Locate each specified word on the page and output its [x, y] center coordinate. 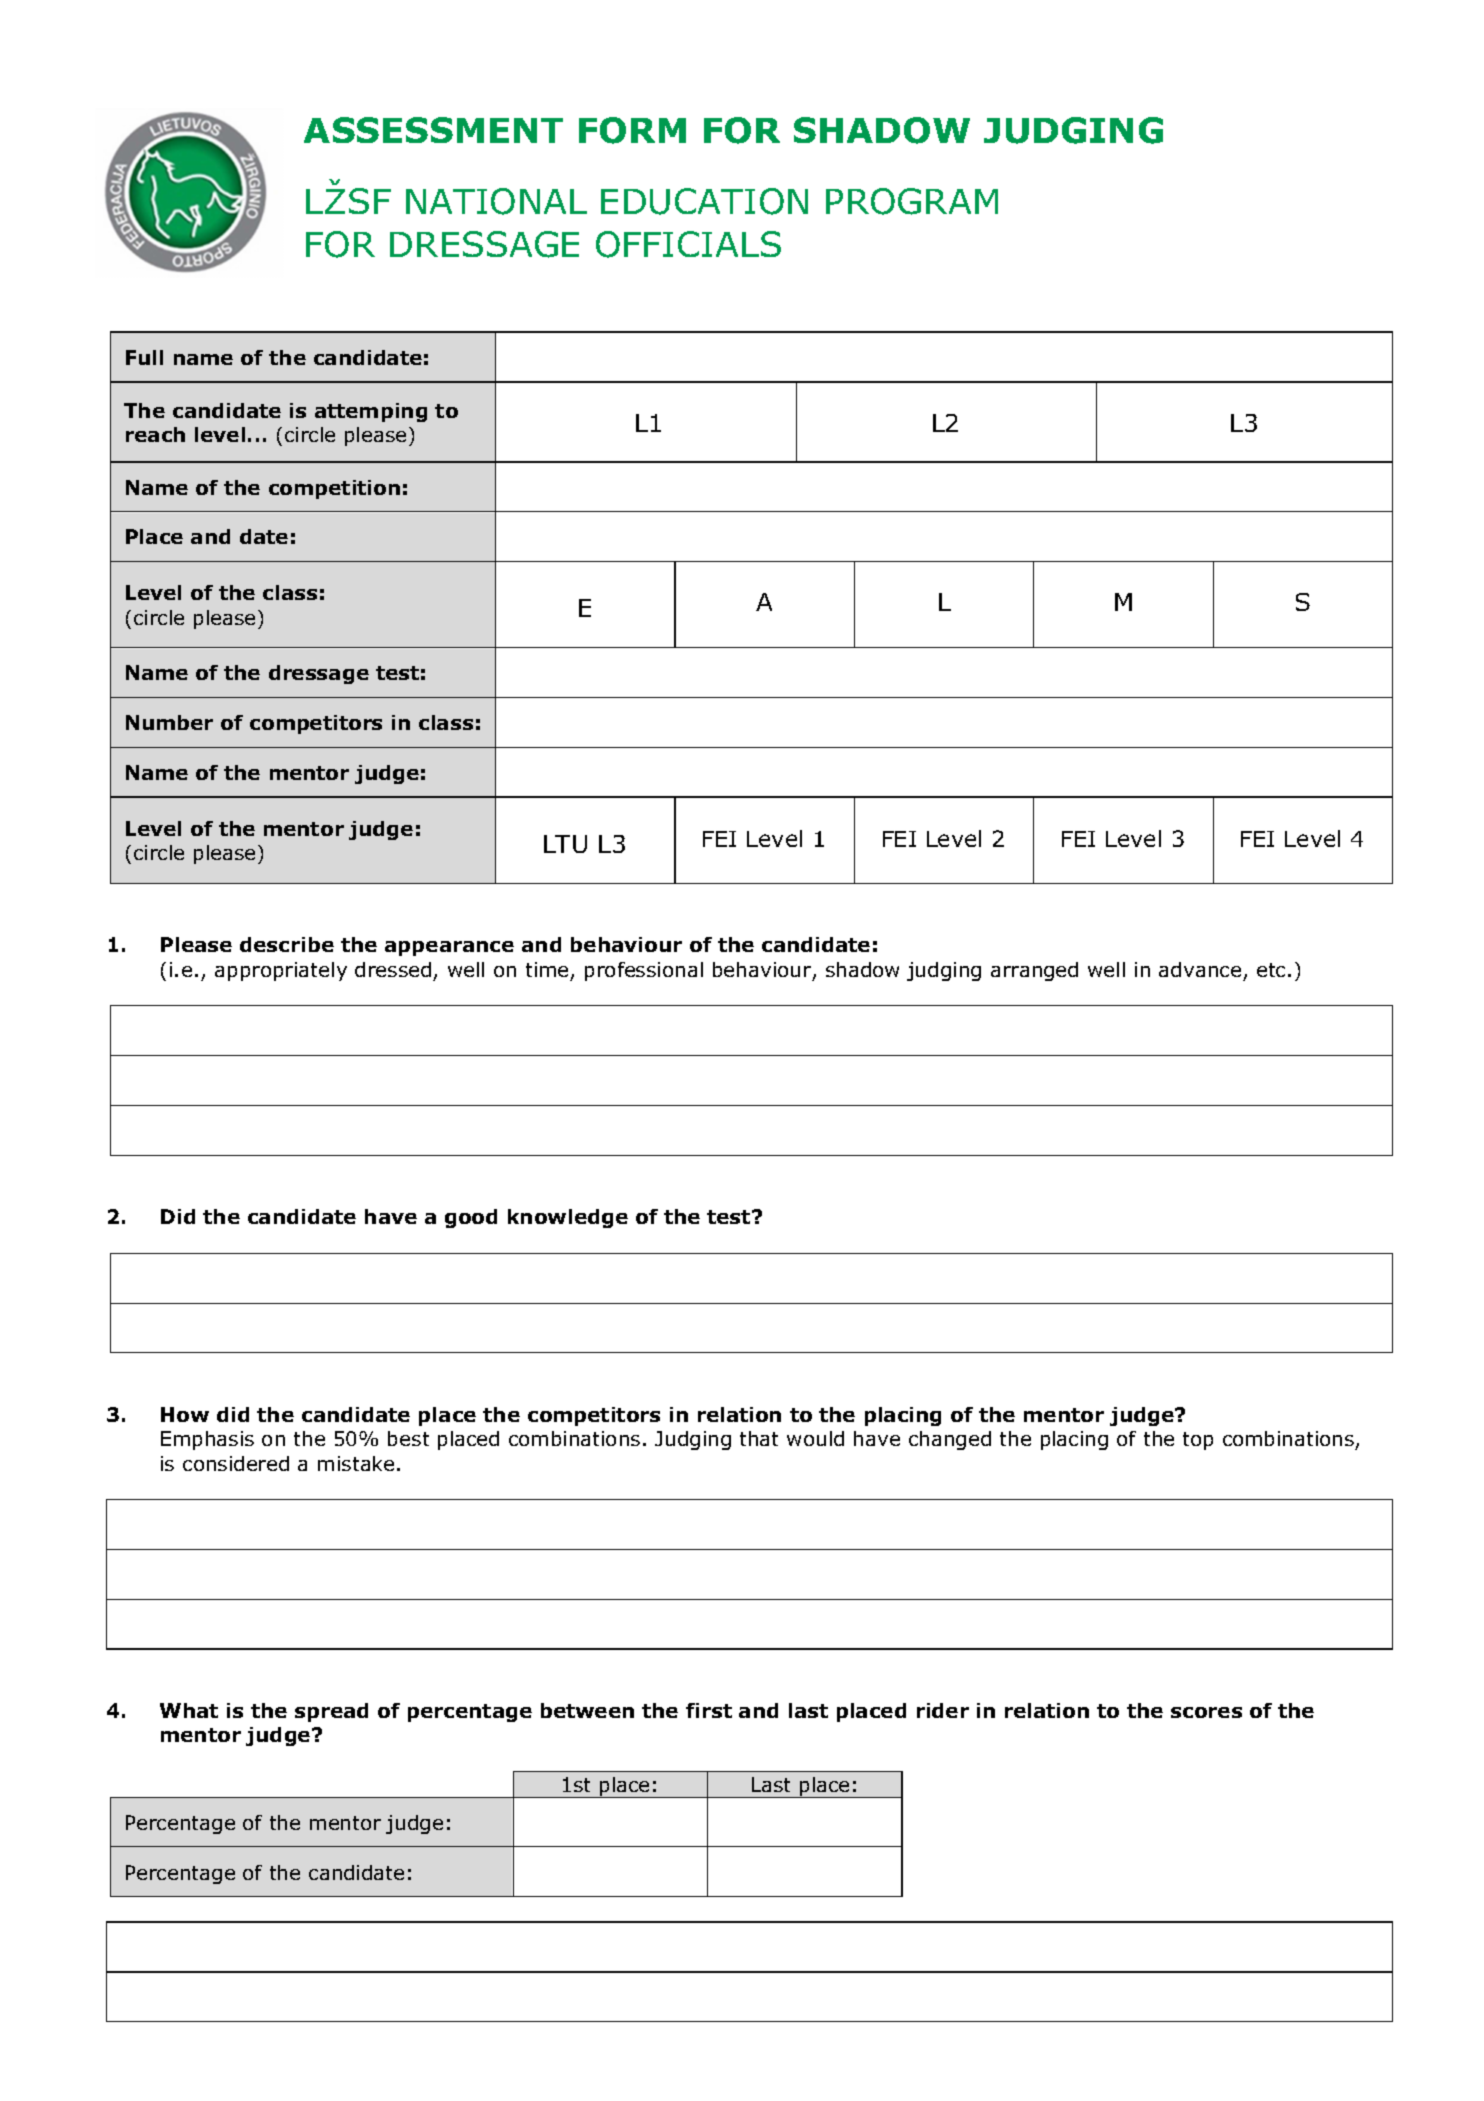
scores [1206, 1712]
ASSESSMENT [433, 130]
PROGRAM [912, 201]
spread [331, 1712]
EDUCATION [704, 201]
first [709, 1710]
